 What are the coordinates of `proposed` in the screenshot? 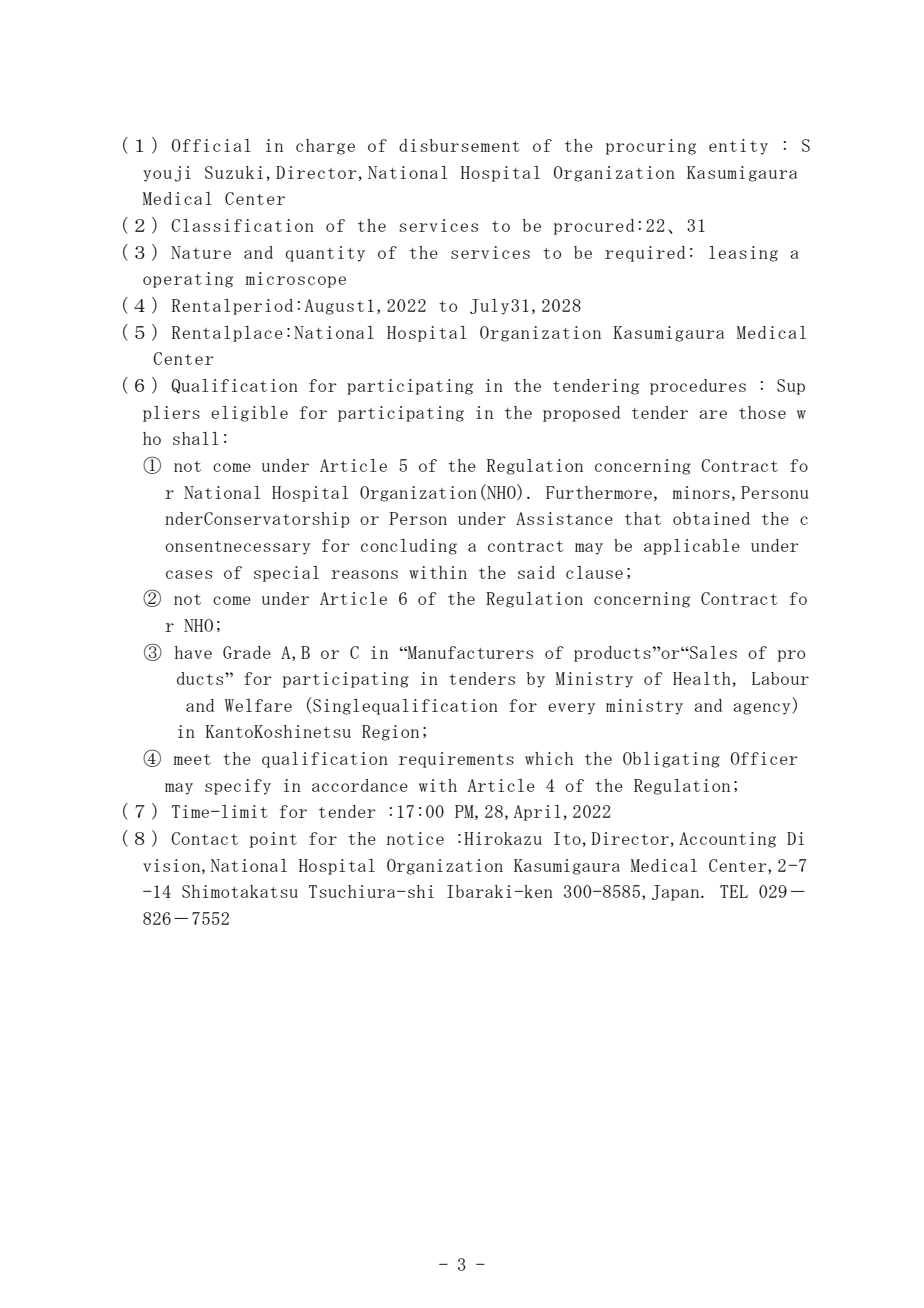 It's located at (581, 414).
